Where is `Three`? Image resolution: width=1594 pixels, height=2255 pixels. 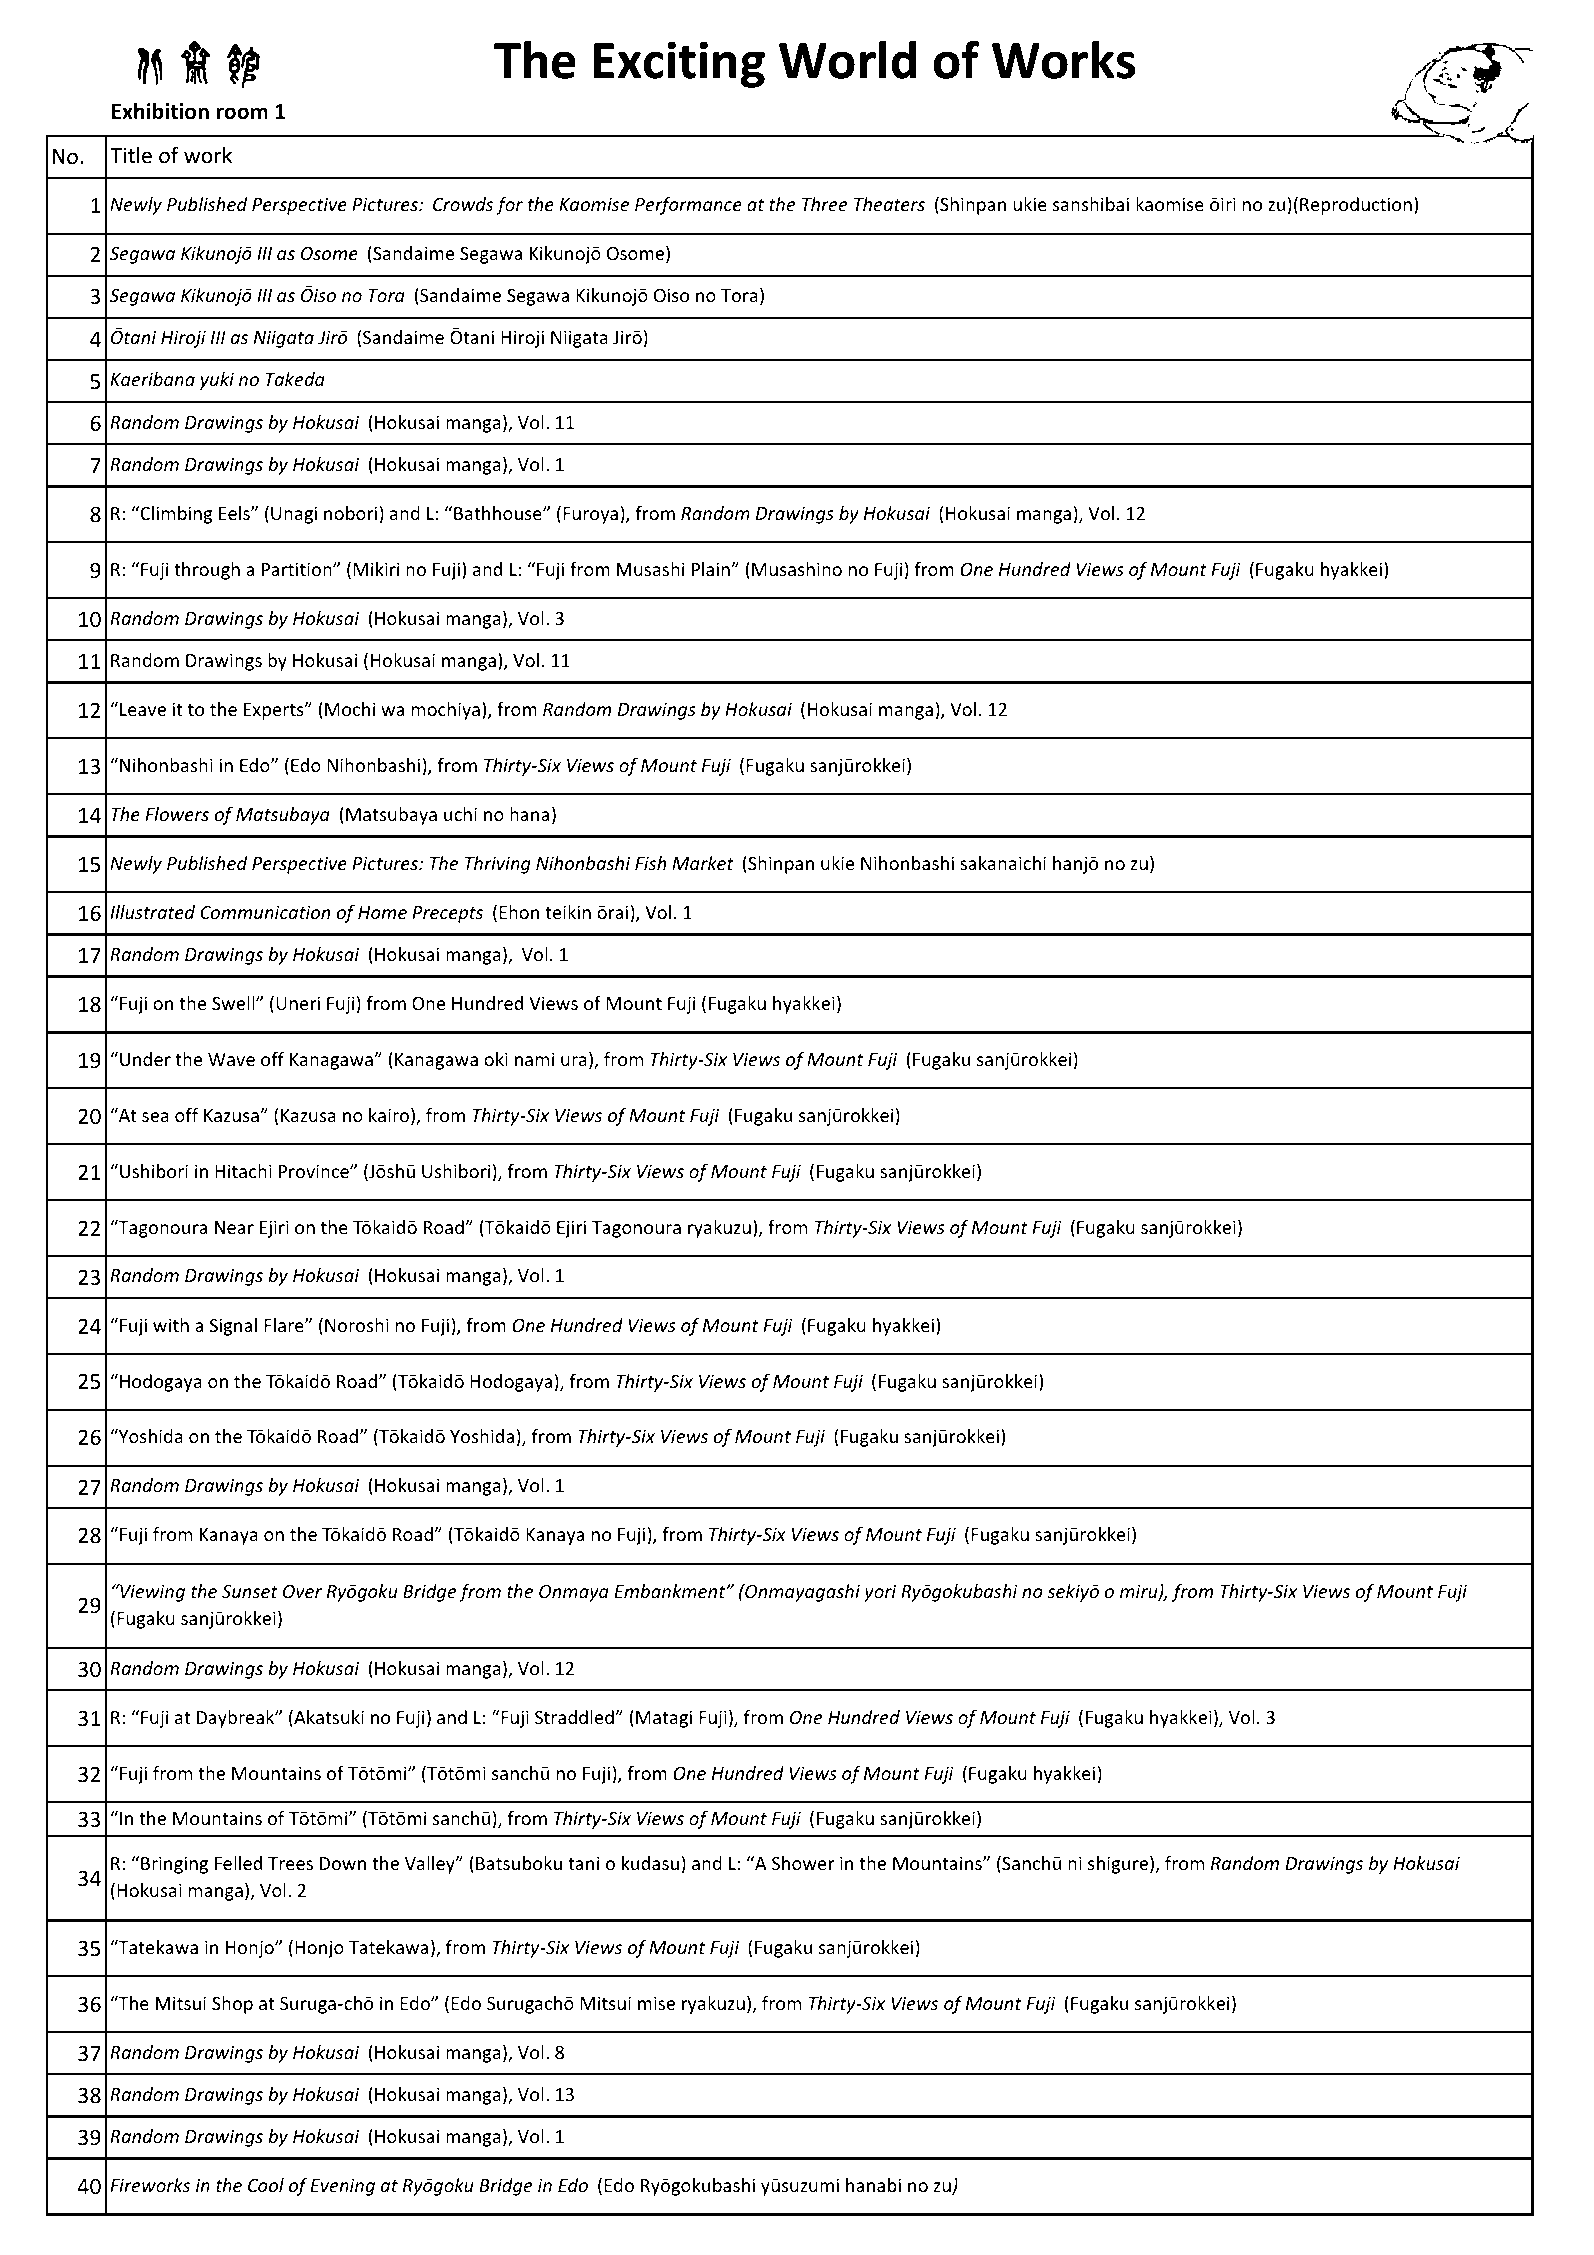
Three is located at coordinates (825, 204).
